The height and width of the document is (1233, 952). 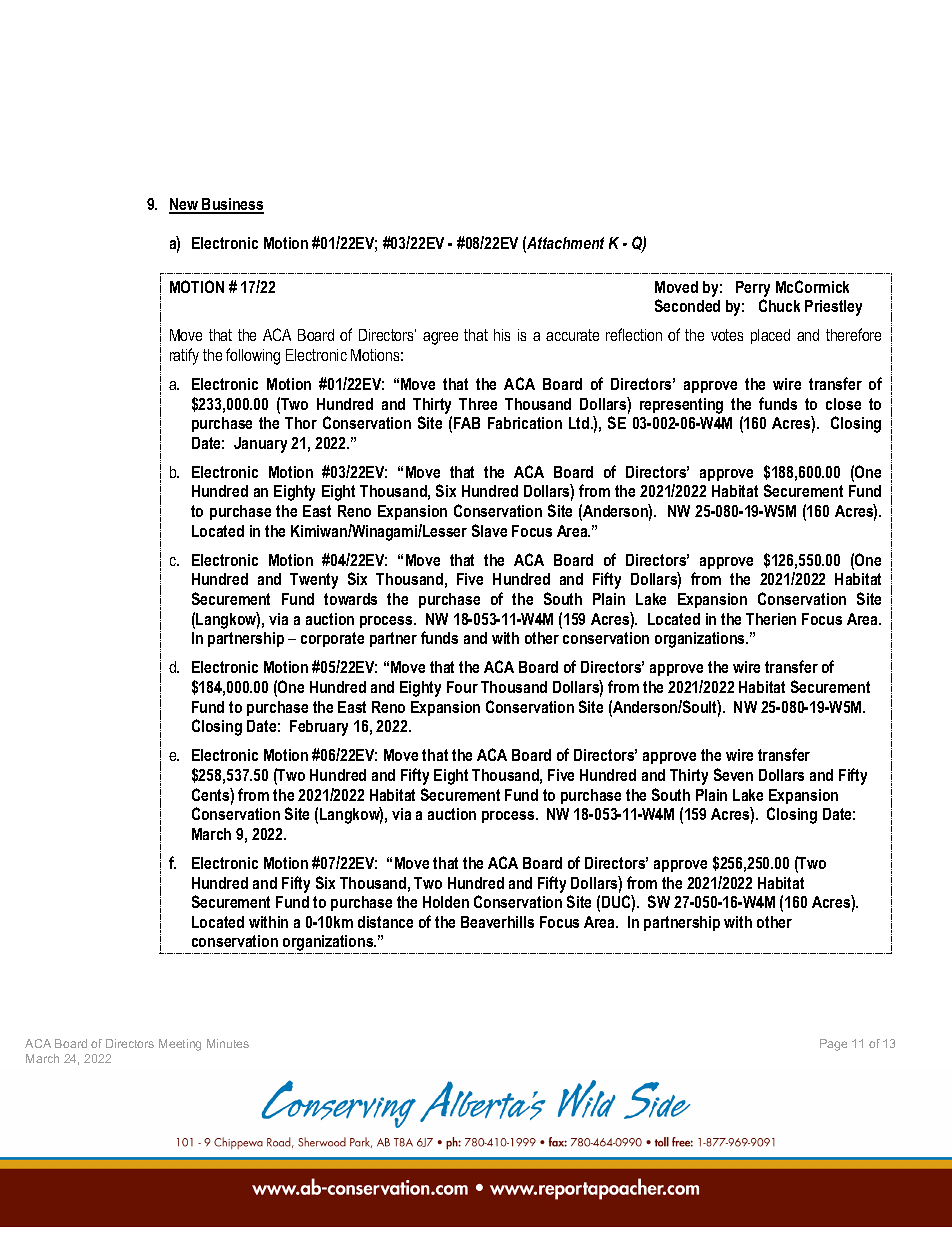 I want to click on corporate, so click(x=332, y=639).
